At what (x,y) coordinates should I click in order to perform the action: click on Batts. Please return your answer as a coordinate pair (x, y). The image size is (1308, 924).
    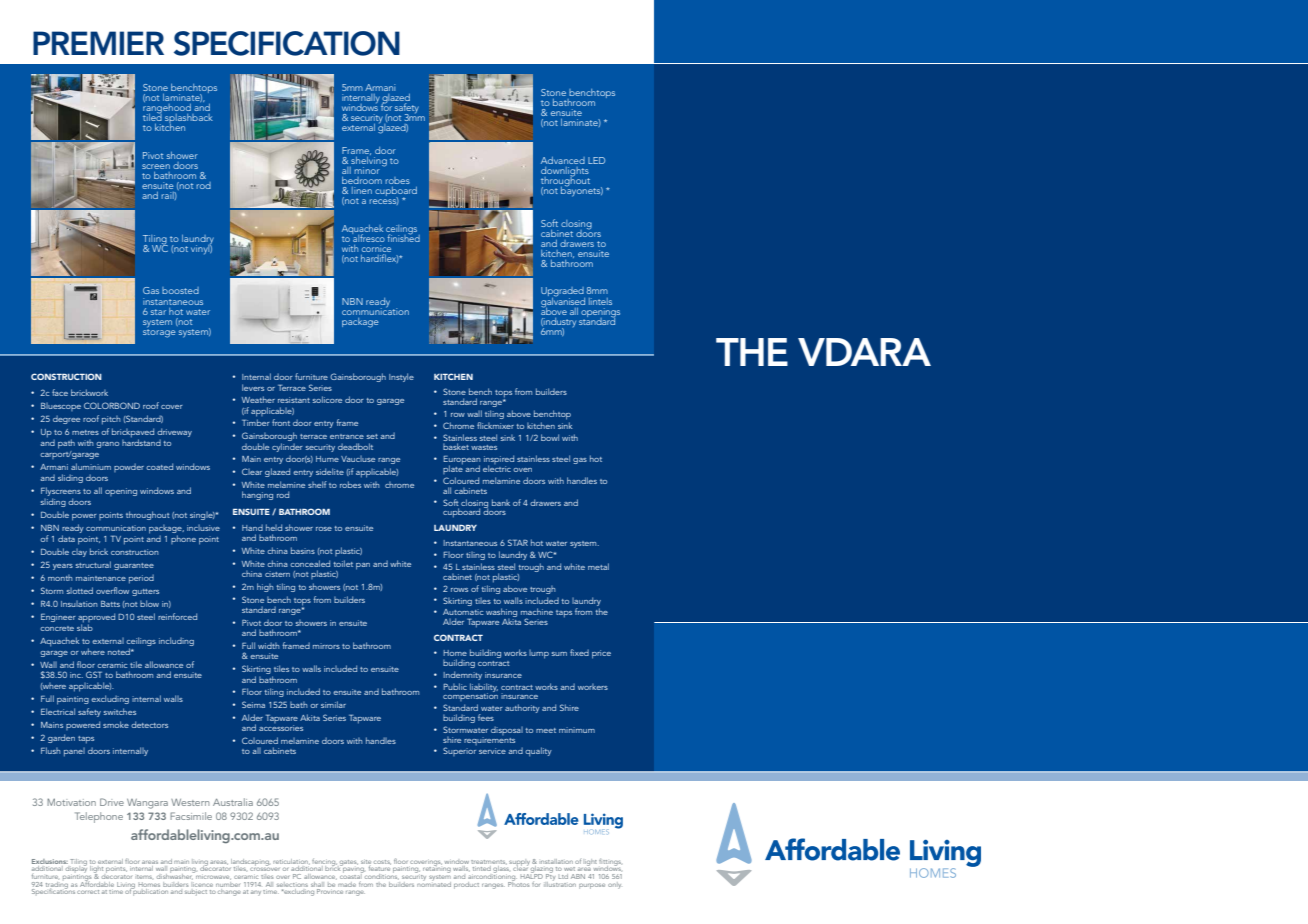
    Looking at the image, I should click on (110, 604).
